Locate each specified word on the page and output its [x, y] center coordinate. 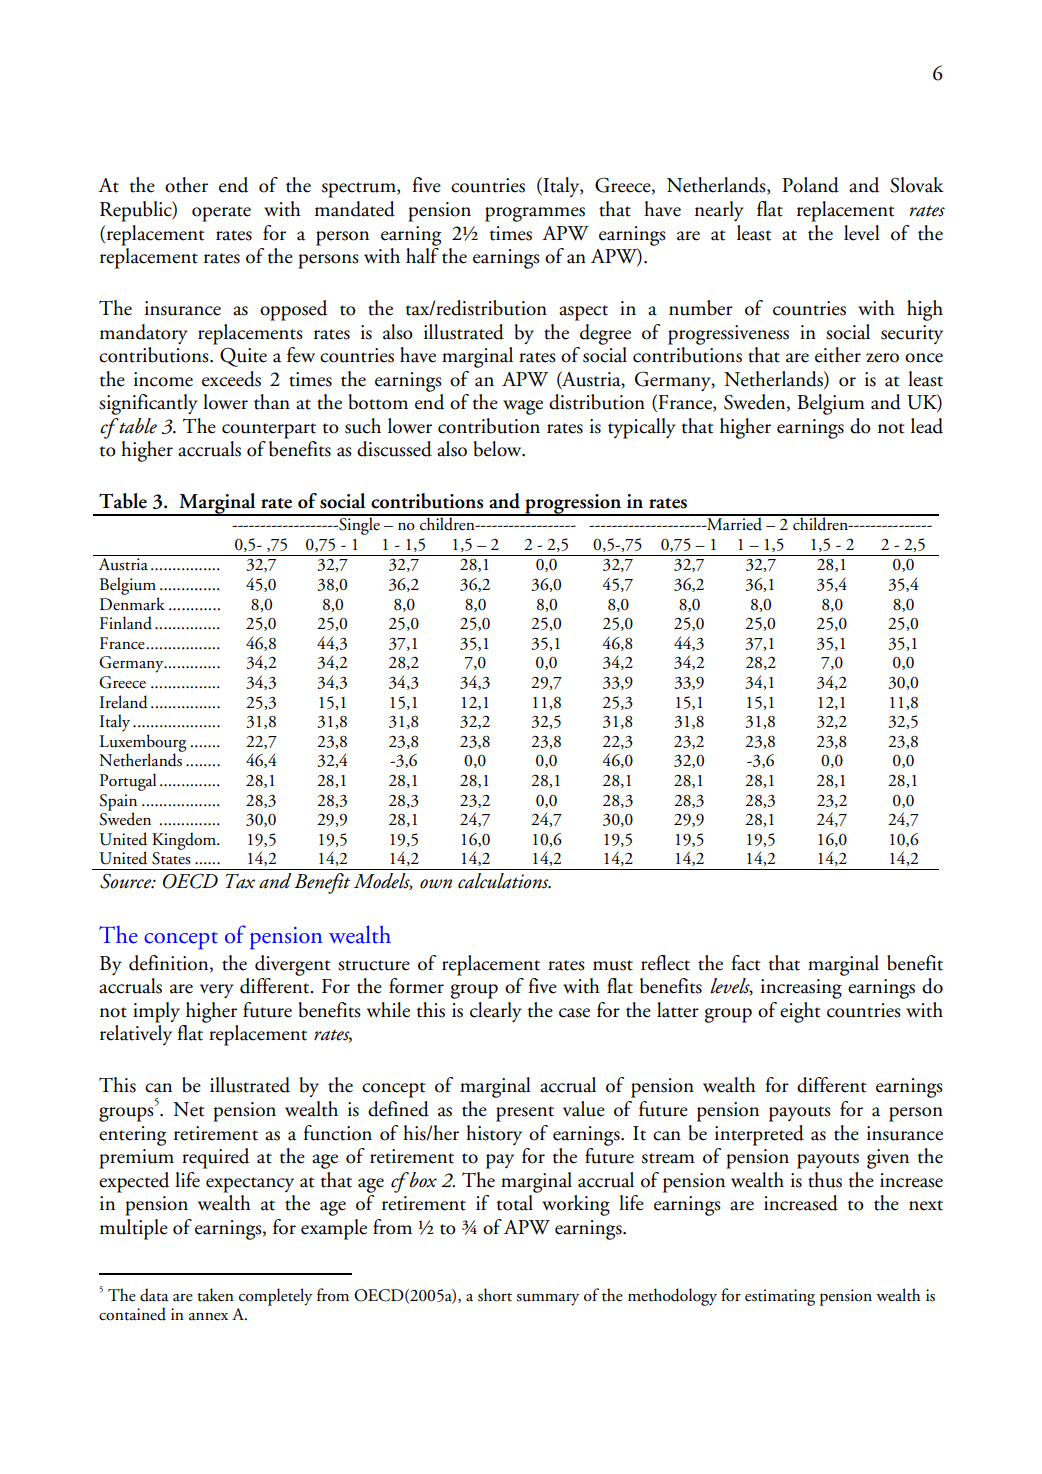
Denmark [132, 604]
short [495, 1295]
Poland [810, 185]
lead [927, 426]
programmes [535, 214]
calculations [504, 881]
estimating [780, 1297]
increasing [801, 989]
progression [573, 505]
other [186, 185]
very [217, 991]
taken [215, 1295]
